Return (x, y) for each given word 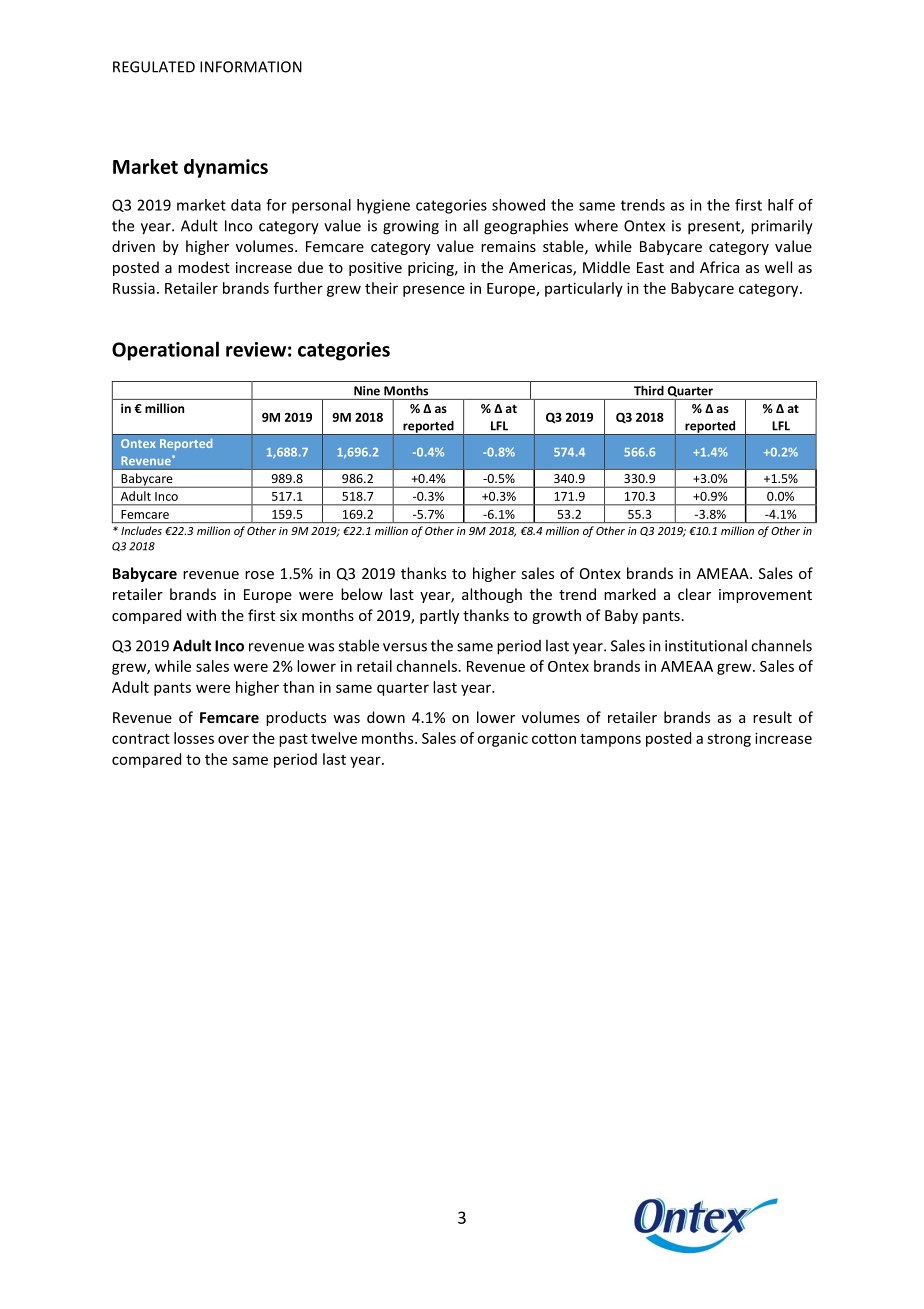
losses (194, 738)
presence (434, 291)
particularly (584, 289)
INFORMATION (251, 67)
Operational (165, 351)
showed (518, 205)
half (781, 205)
